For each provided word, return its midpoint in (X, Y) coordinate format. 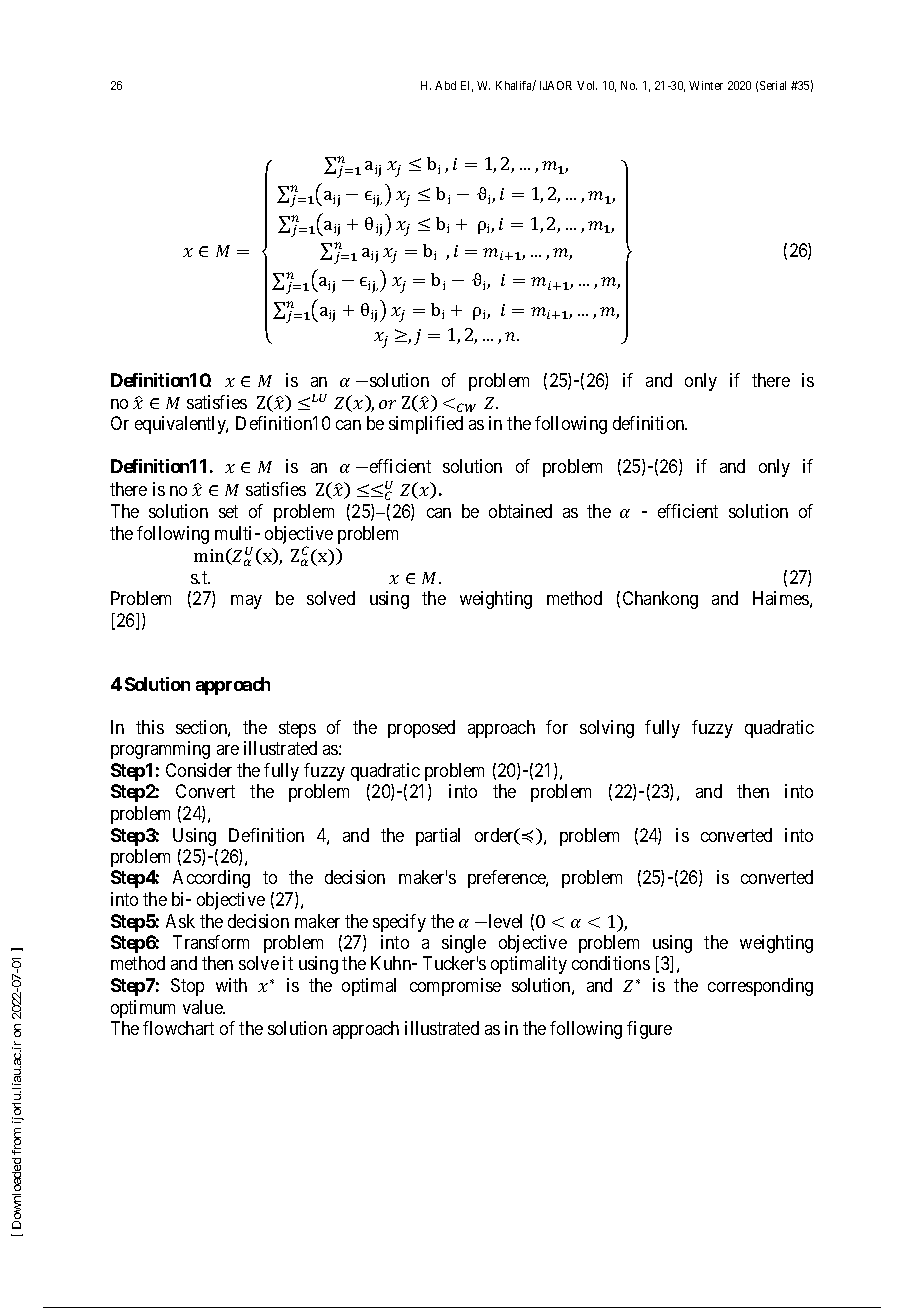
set (228, 511)
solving (607, 729)
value (204, 1007)
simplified (426, 425)
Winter (706, 85)
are (228, 750)
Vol (587, 85)
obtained (520, 511)
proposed (421, 729)
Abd (445, 85)
